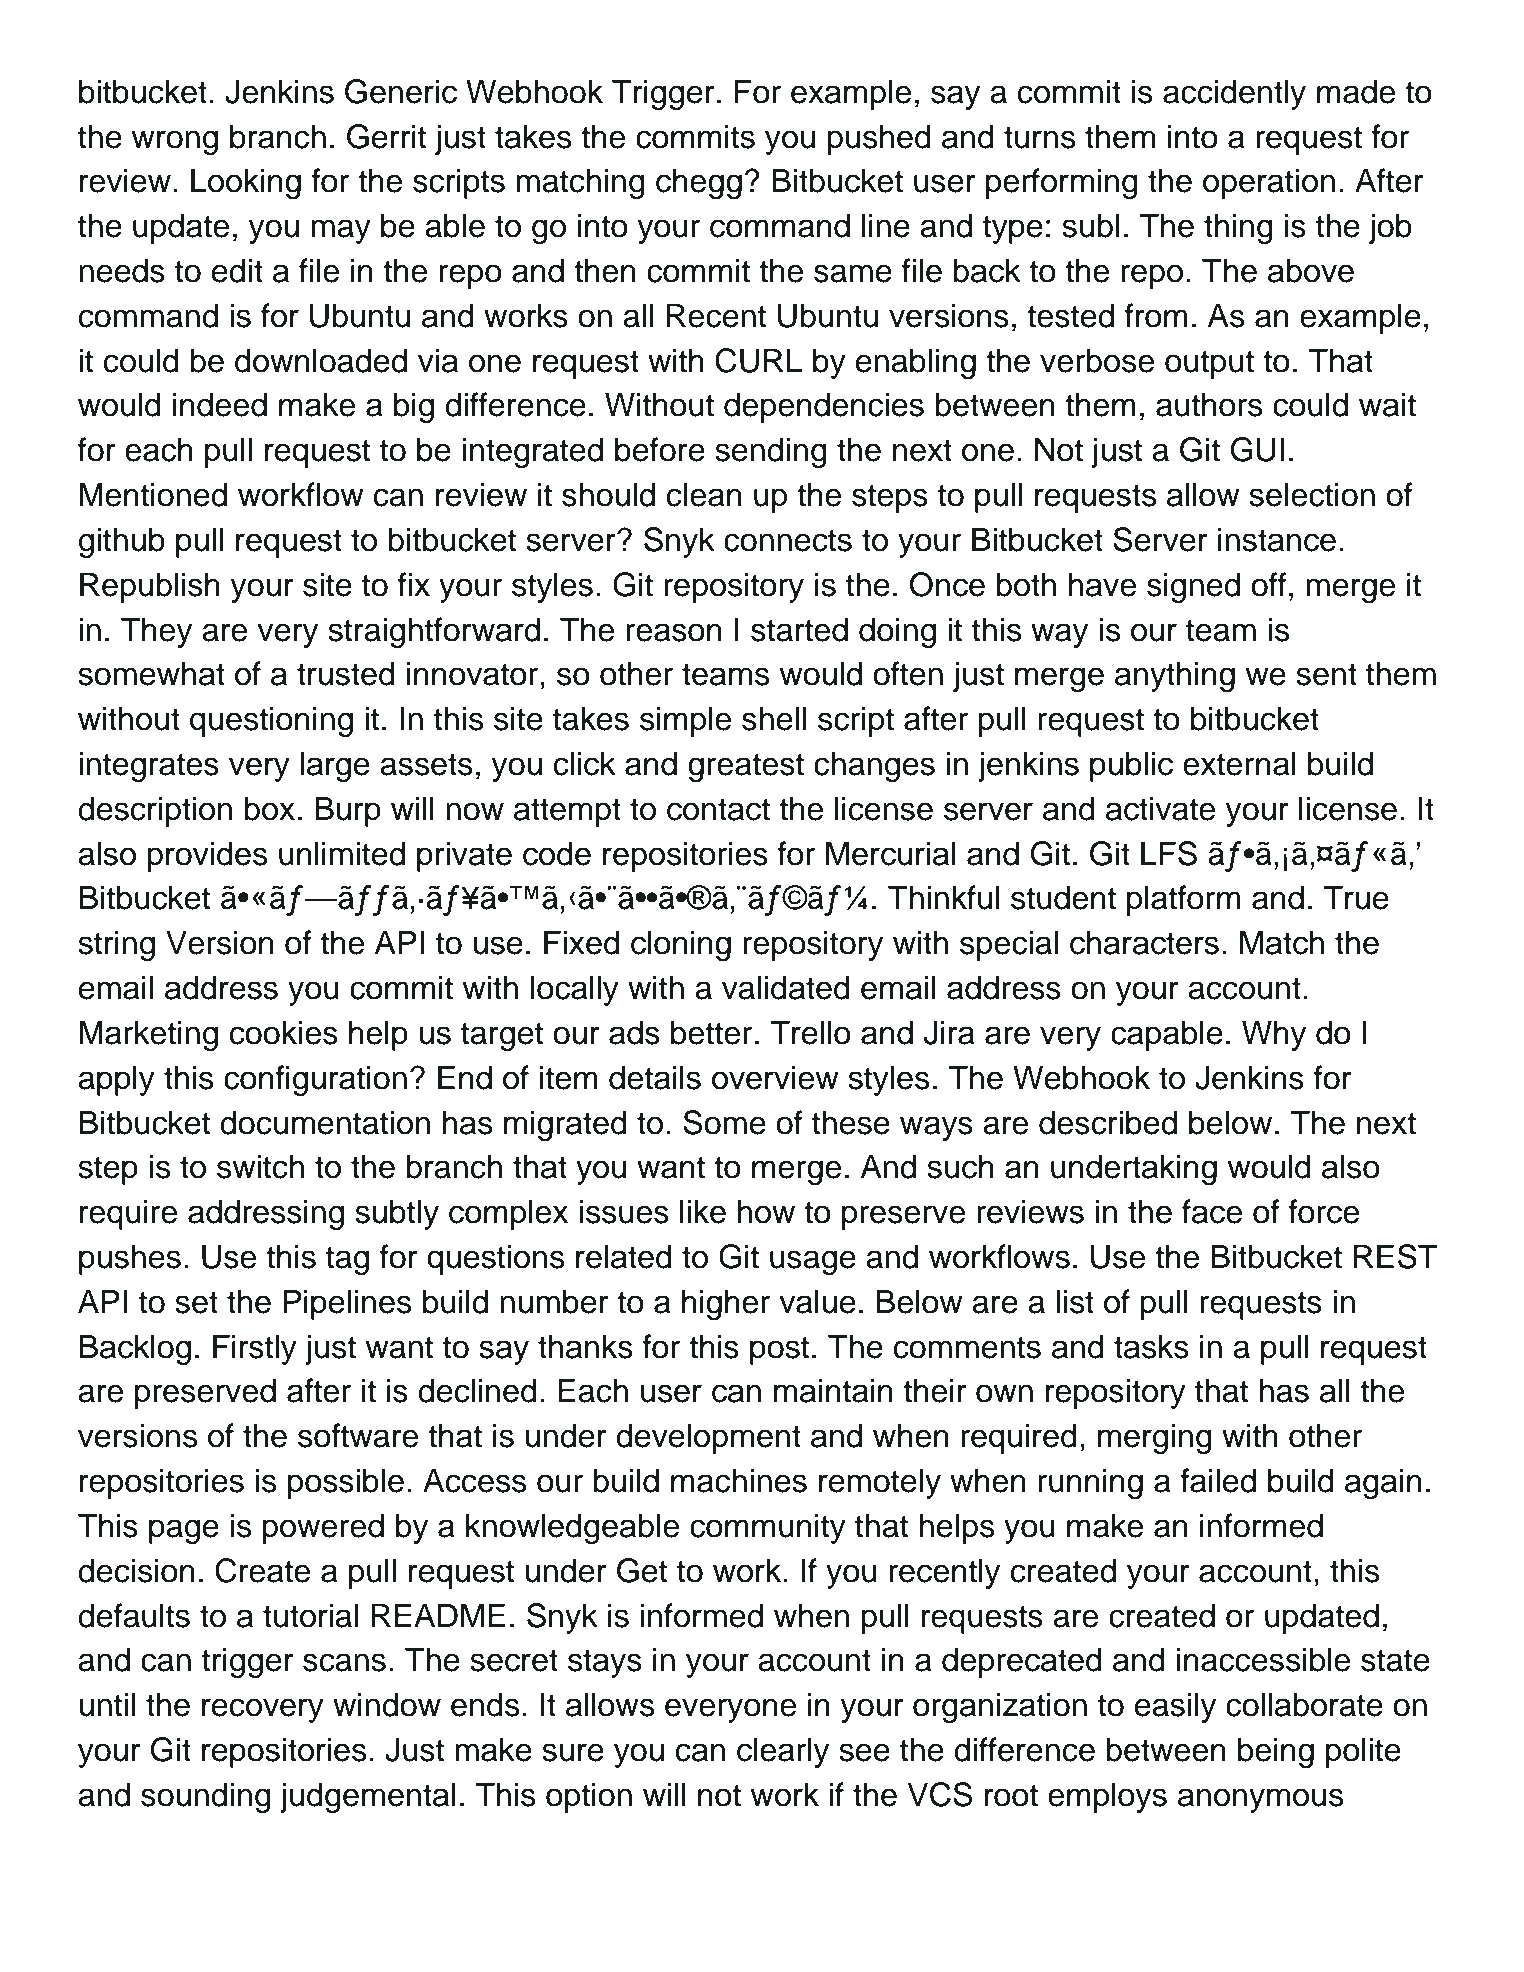 This document has height=1972, width=1524. I want to click on how, so click(766, 1211).
